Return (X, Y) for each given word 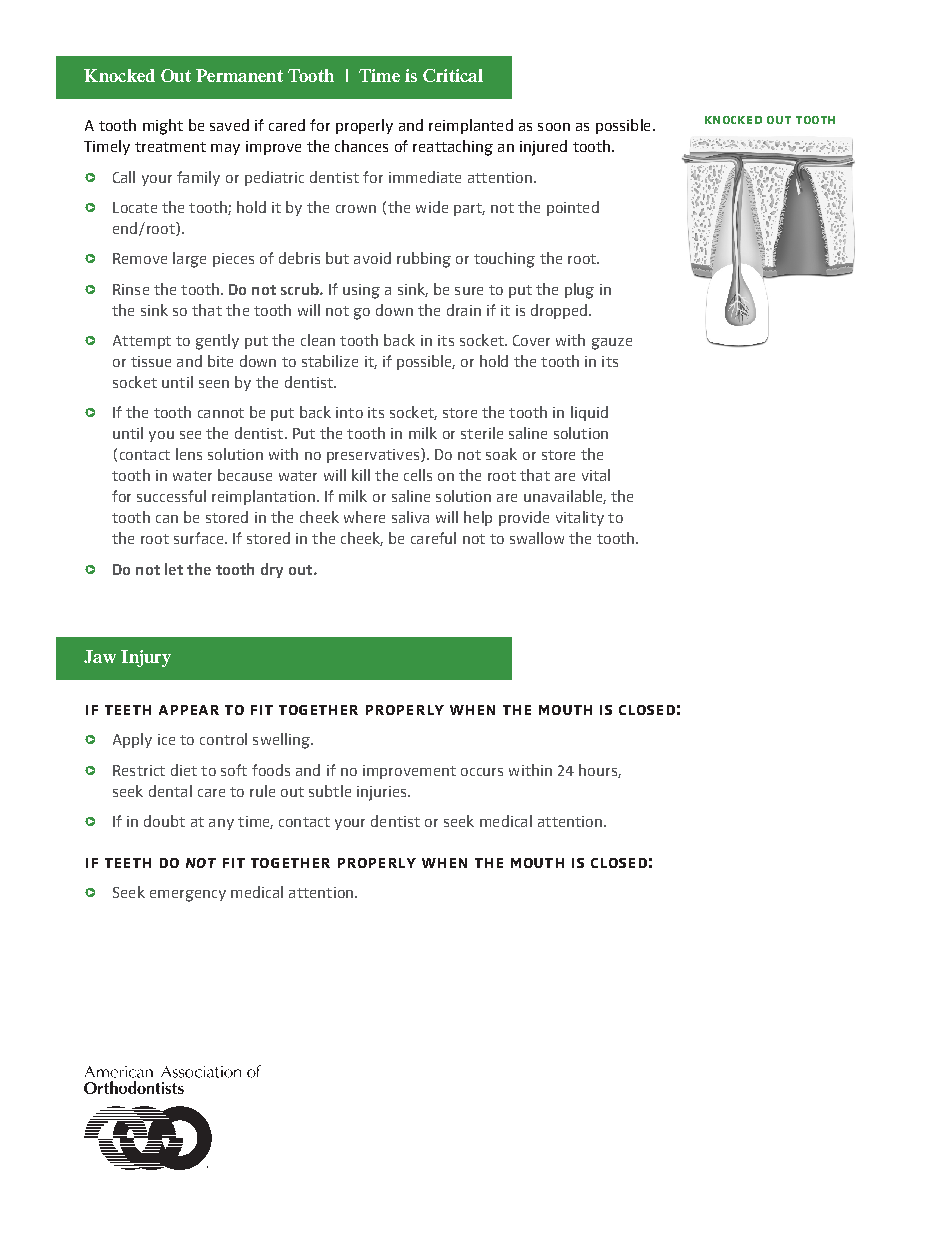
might (163, 127)
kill (361, 475)
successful (171, 496)
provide (524, 518)
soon (554, 127)
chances (361, 146)
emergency (188, 896)
